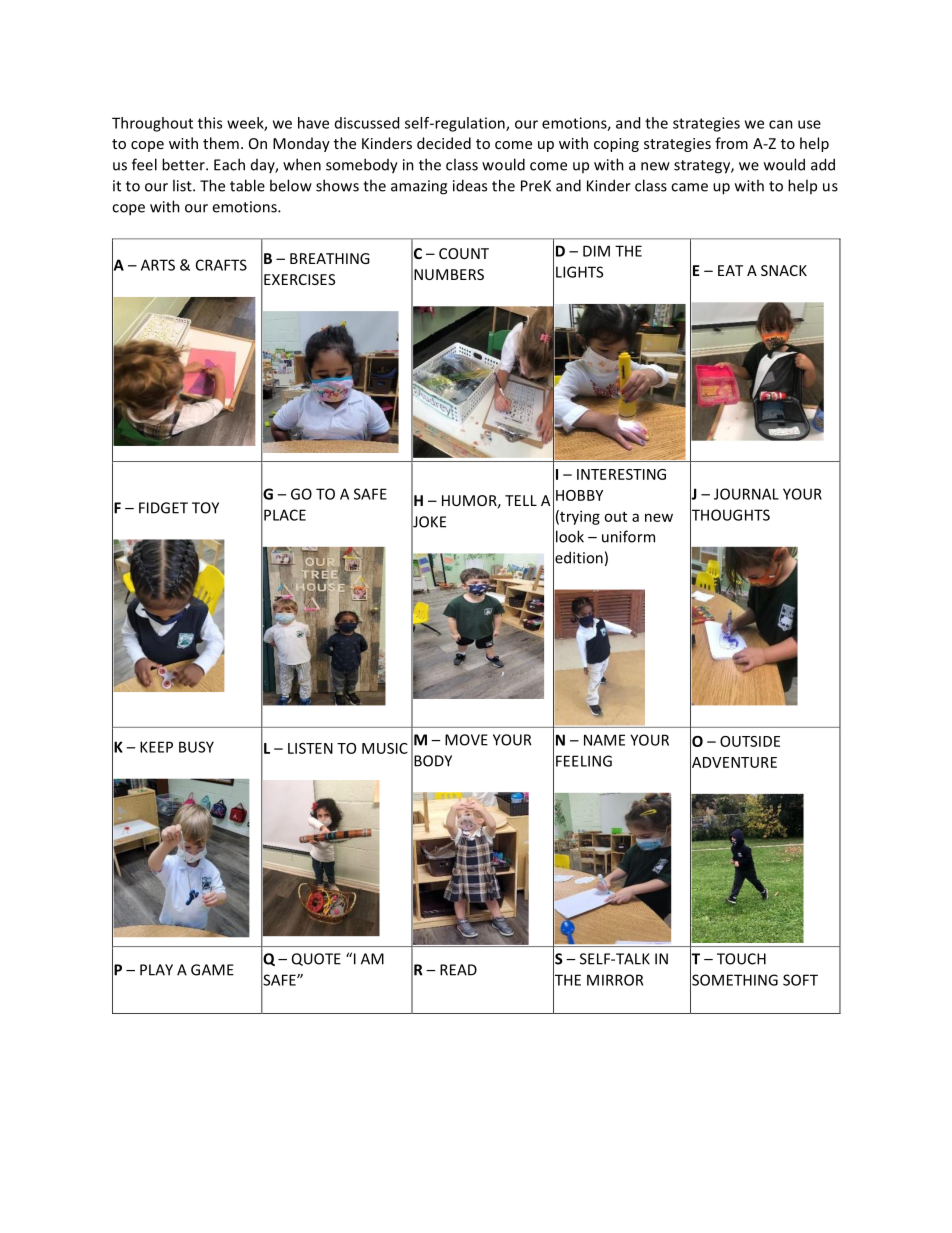  Describe the element at coordinates (730, 515) in the screenshot. I see `THOUGHTS` at that location.
